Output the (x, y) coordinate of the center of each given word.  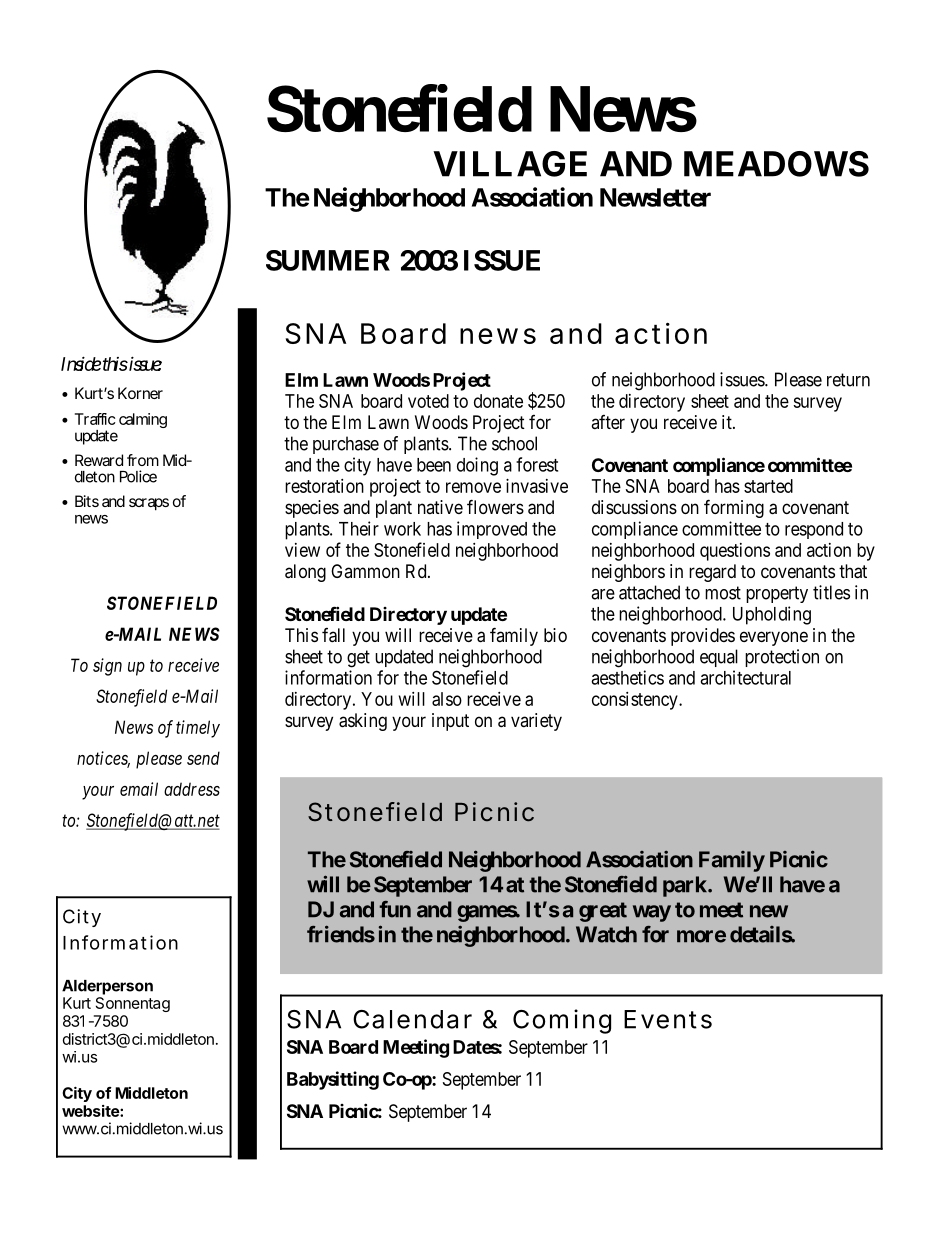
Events (668, 1019)
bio (555, 635)
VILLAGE (510, 164)
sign (107, 667)
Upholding (772, 615)
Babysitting (333, 1080)
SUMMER (328, 260)
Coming (562, 1021)
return (848, 380)
